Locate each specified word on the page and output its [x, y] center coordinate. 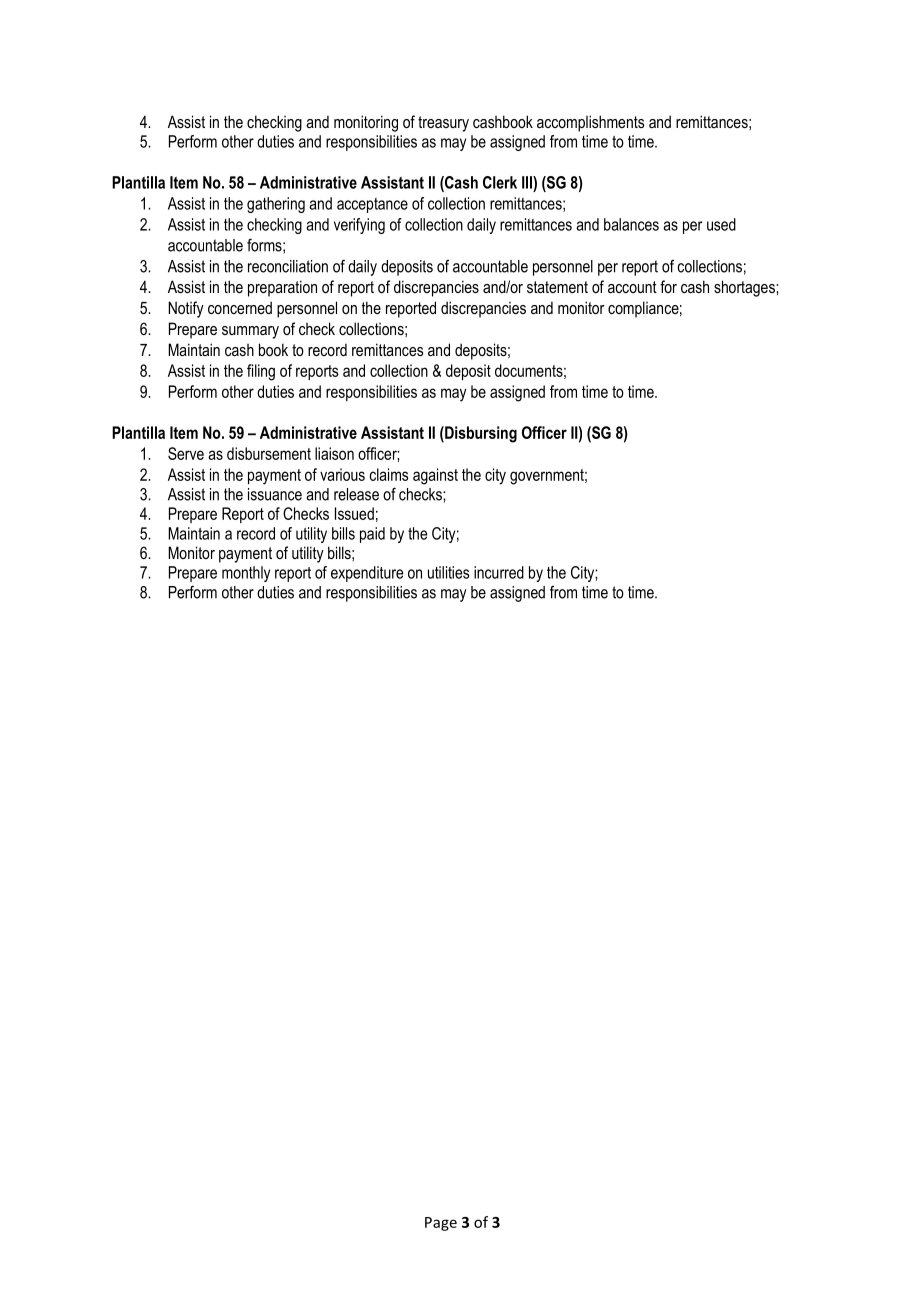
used [721, 224]
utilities [448, 572]
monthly [246, 574]
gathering [276, 205]
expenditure [367, 574]
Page [441, 1224]
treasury [443, 124]
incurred [499, 572]
